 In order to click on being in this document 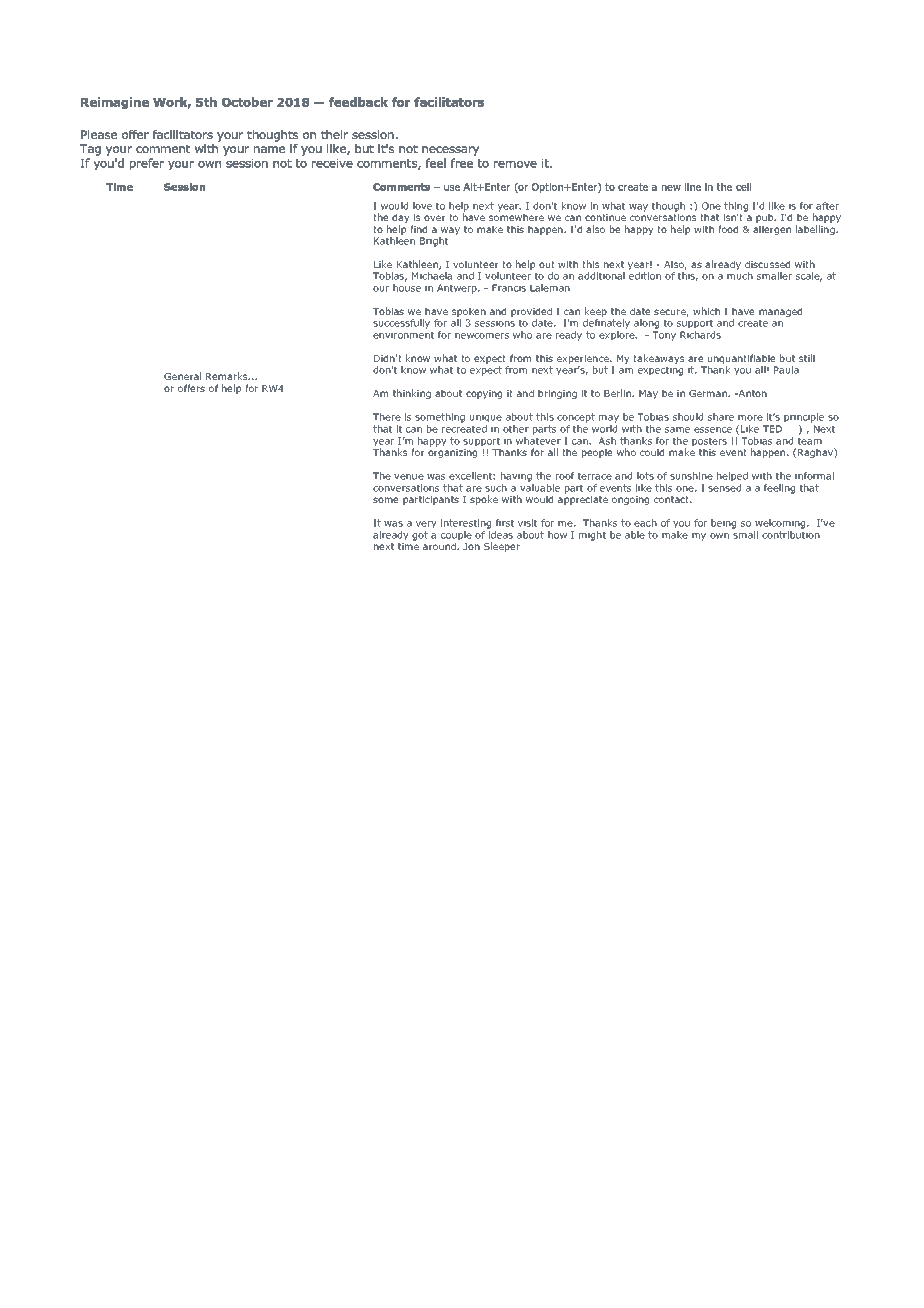, I will do `click(723, 524)`.
